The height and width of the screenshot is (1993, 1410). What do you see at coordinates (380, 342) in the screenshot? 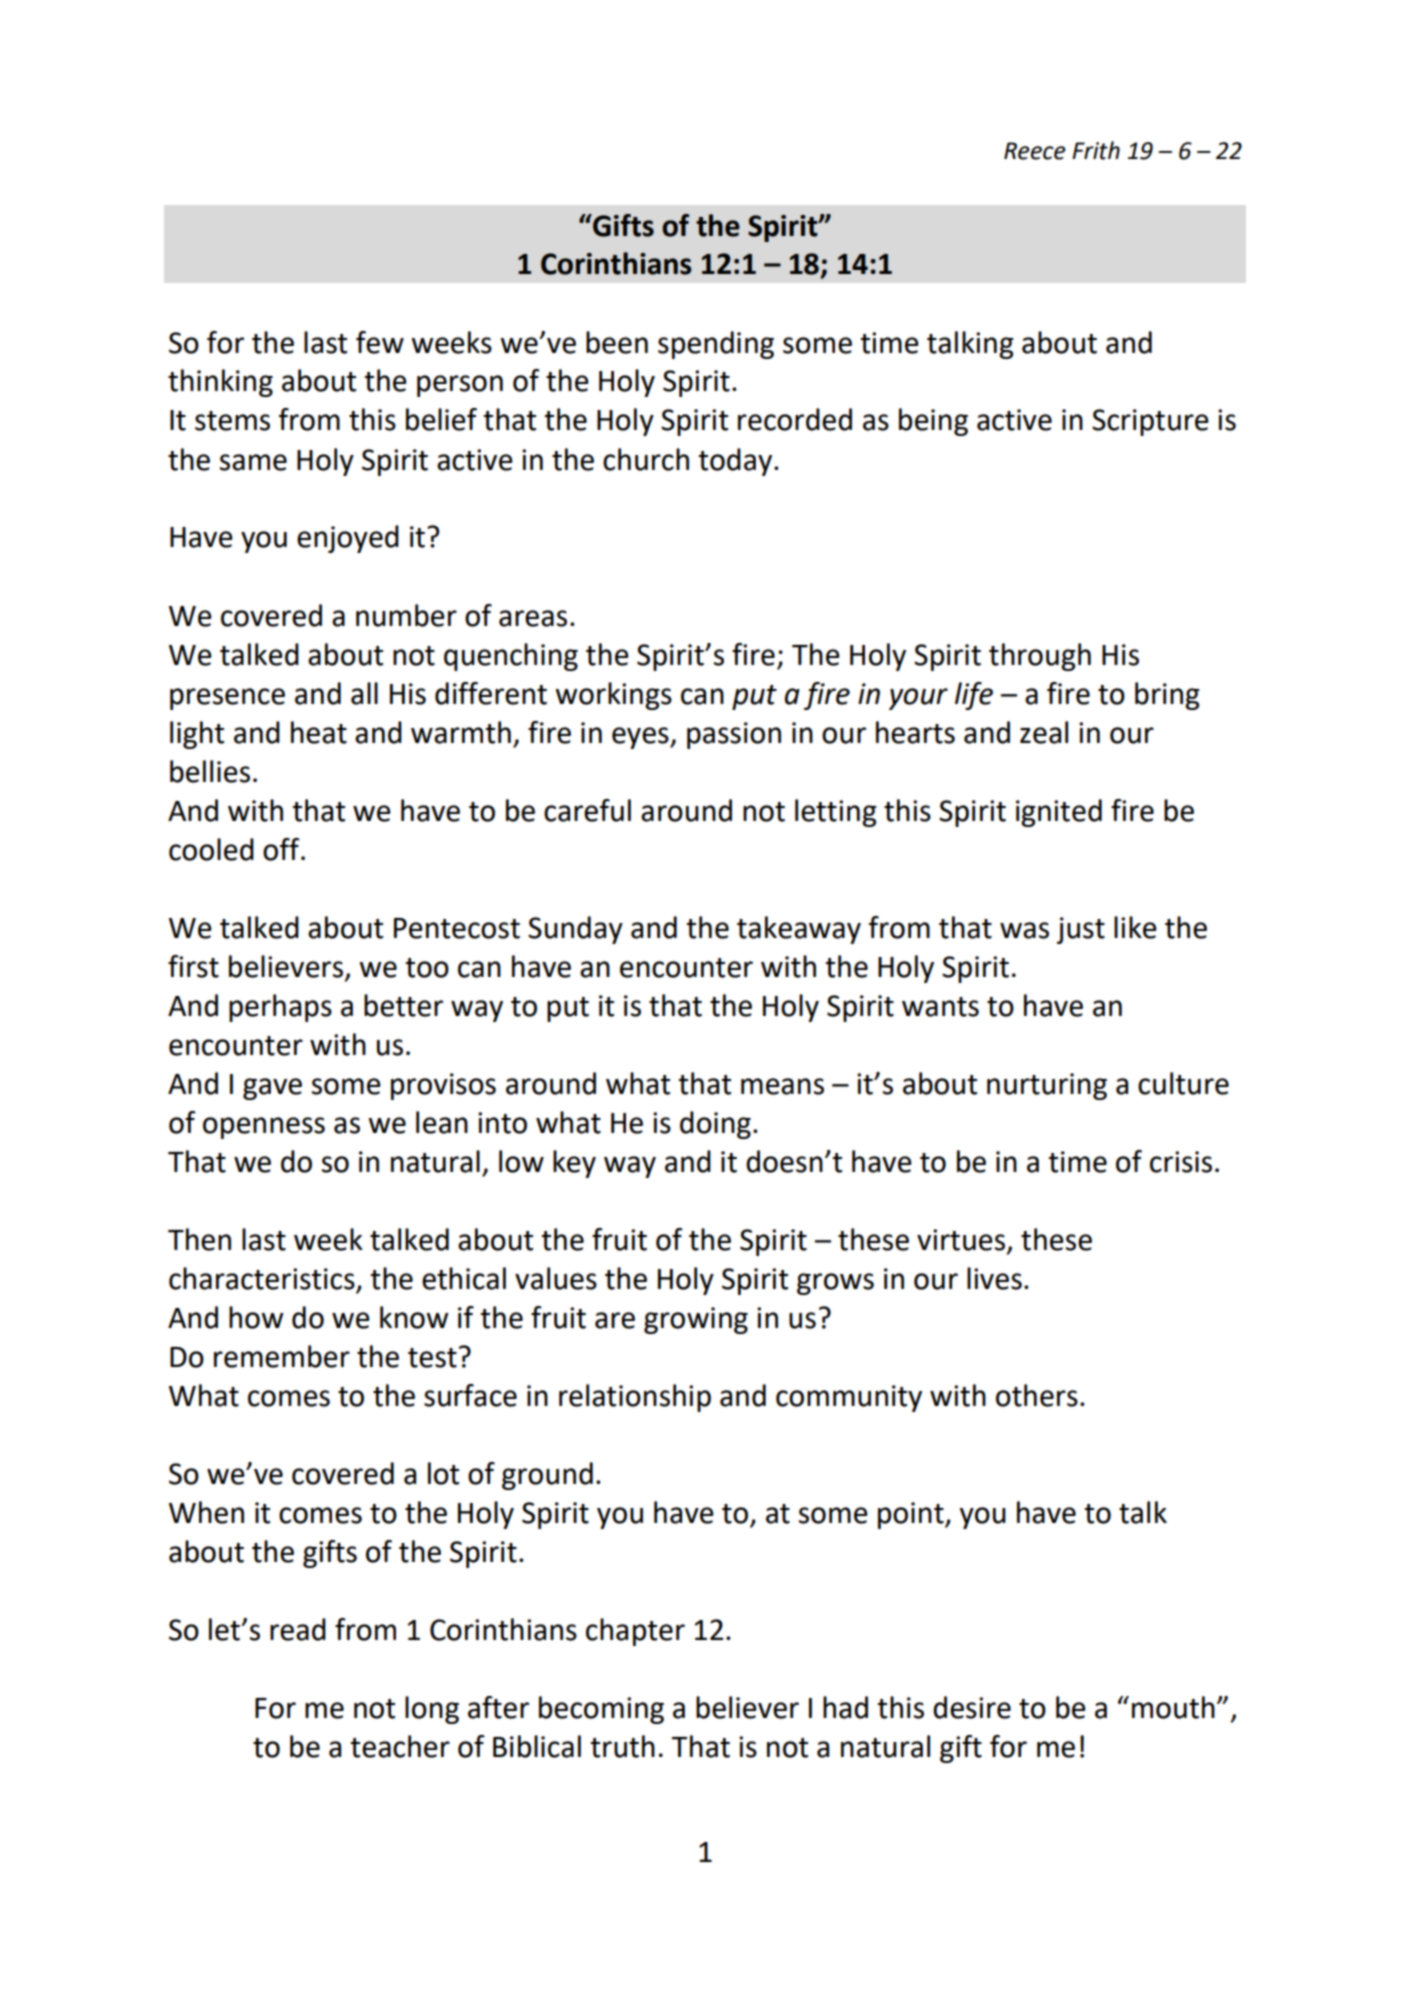
I see `few` at bounding box center [380, 342].
